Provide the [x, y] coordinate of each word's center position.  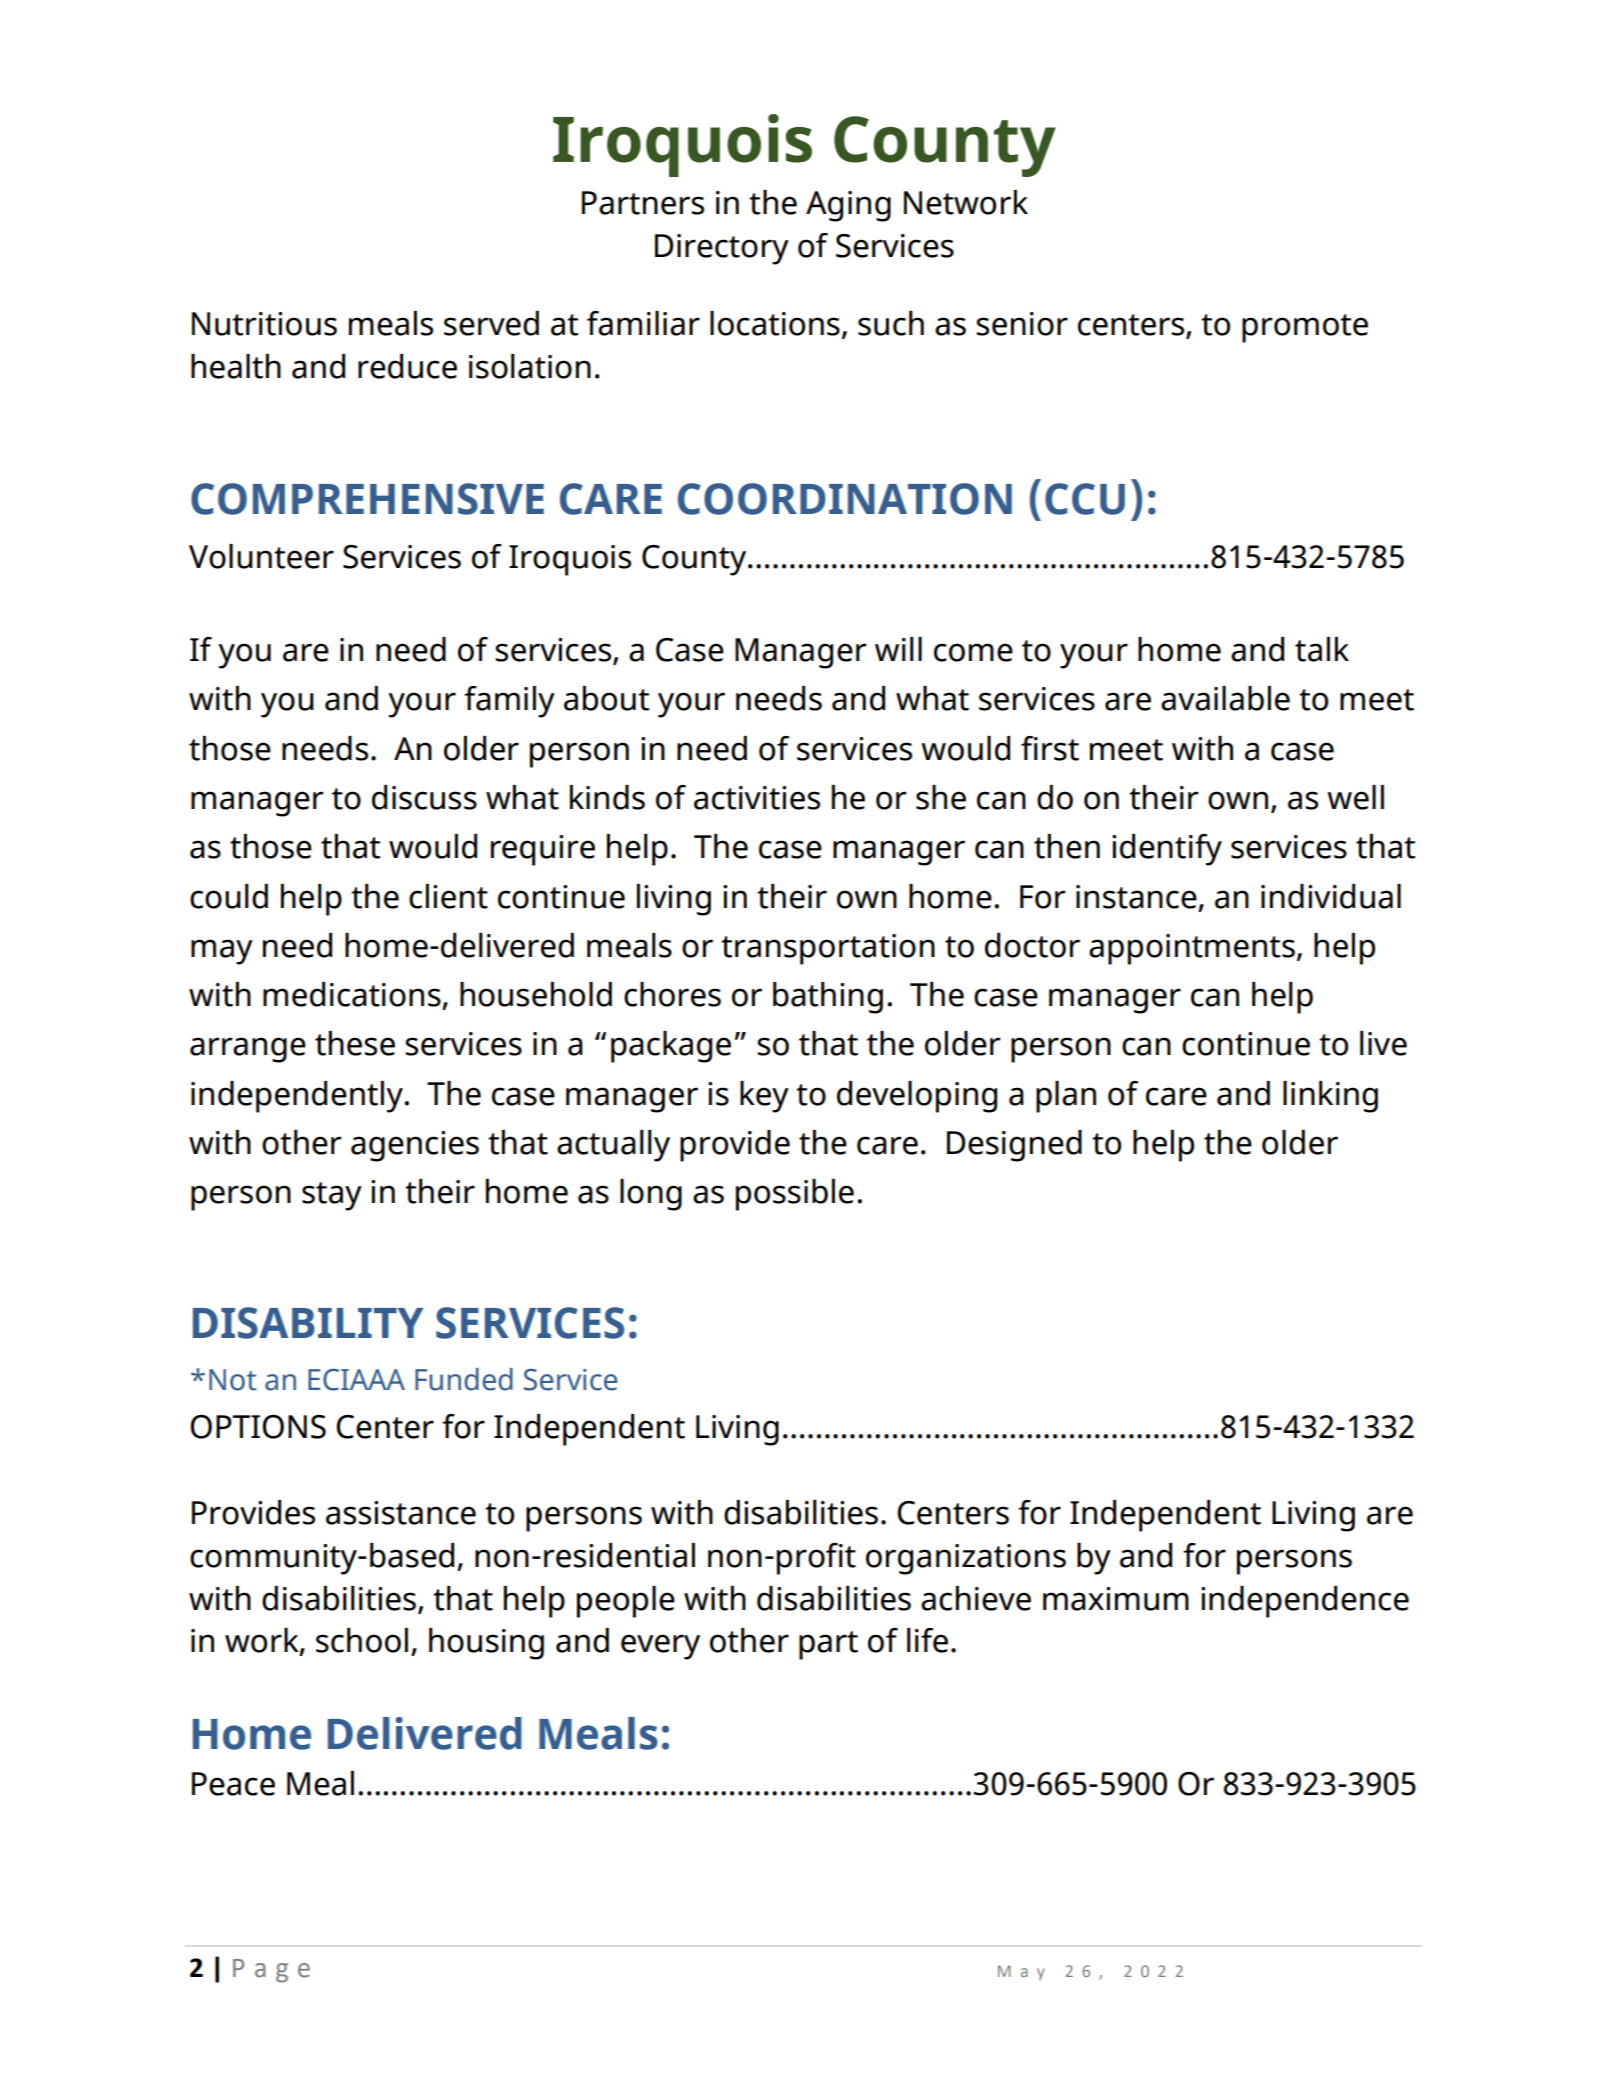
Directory [722, 249]
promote [1305, 328]
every [660, 1647]
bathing [828, 998]
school [362, 1640]
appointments [1192, 949]
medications [352, 994]
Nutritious [264, 324]
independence [1305, 1602]
